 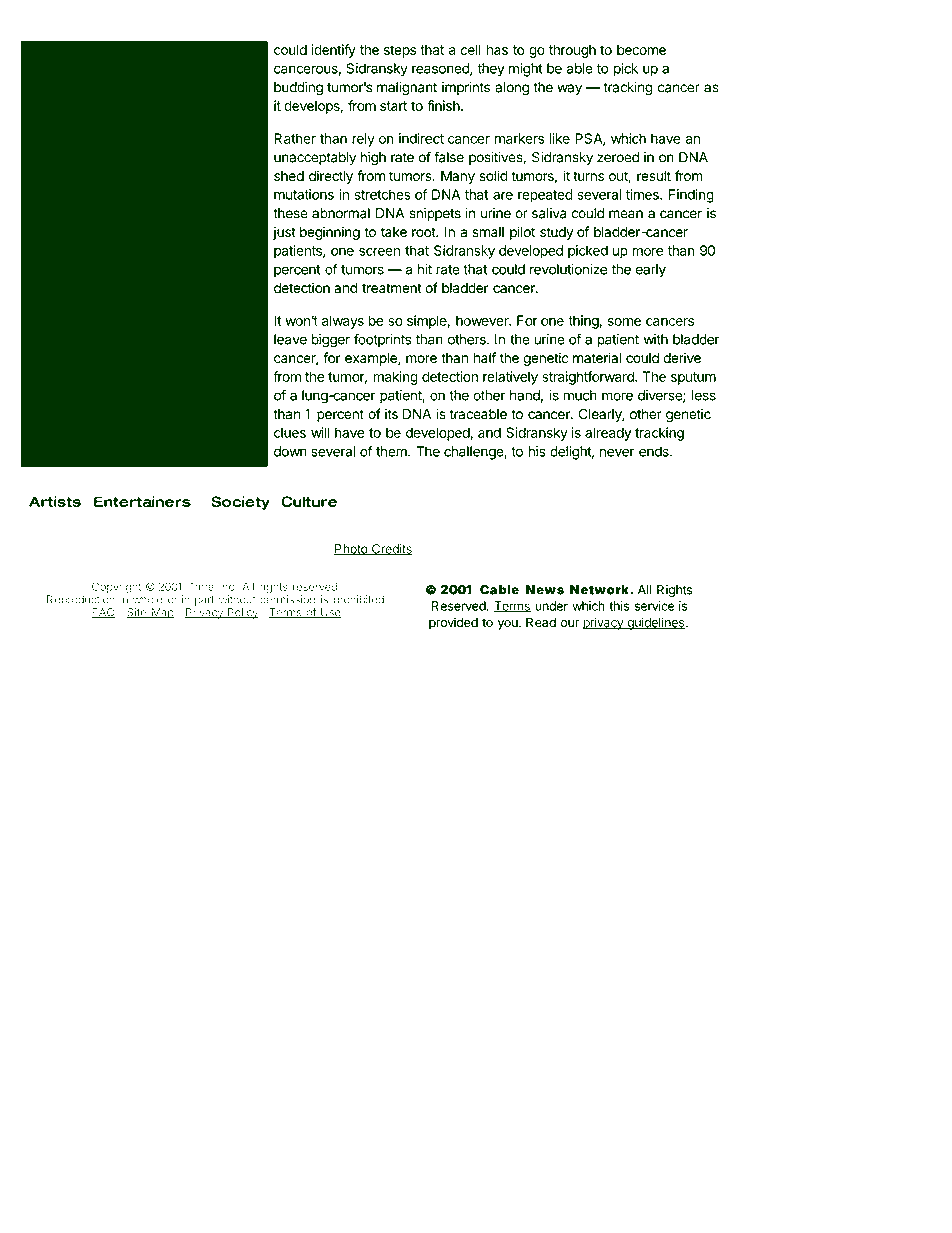 What do you see at coordinates (382, 340) in the image?
I see `footprints` at bounding box center [382, 340].
